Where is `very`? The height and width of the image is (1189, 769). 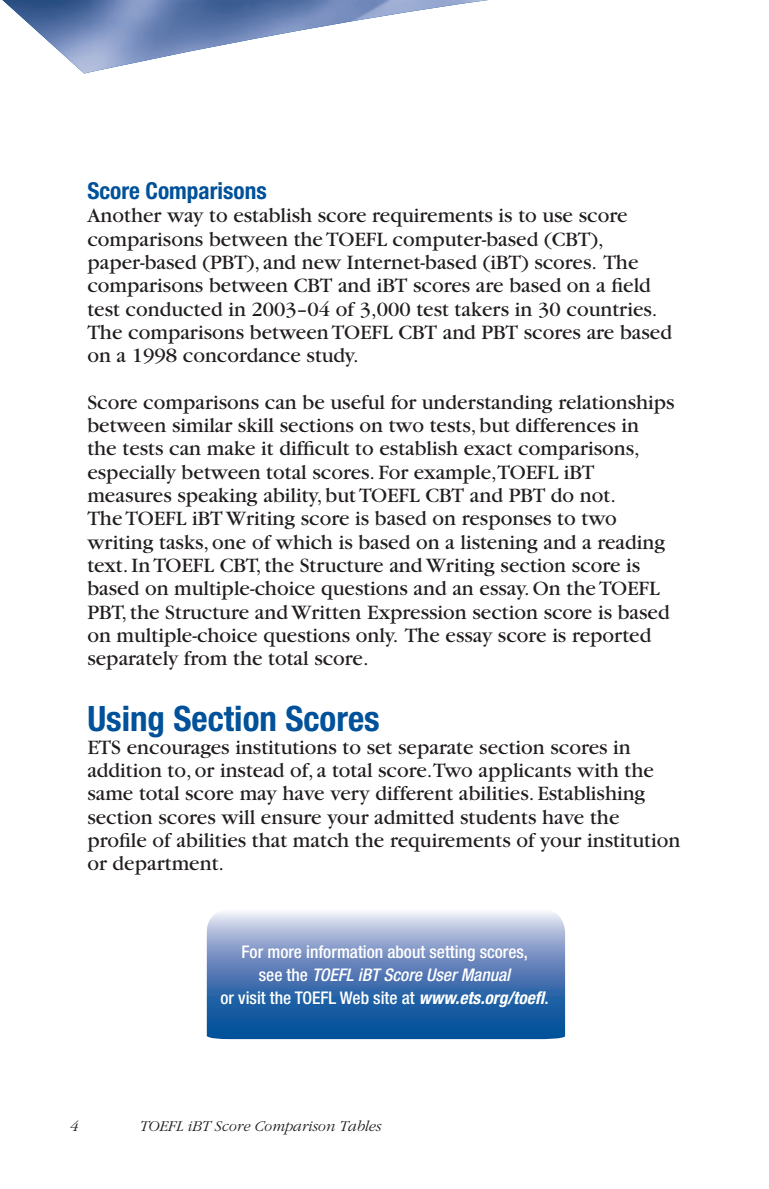 very is located at coordinates (350, 797).
